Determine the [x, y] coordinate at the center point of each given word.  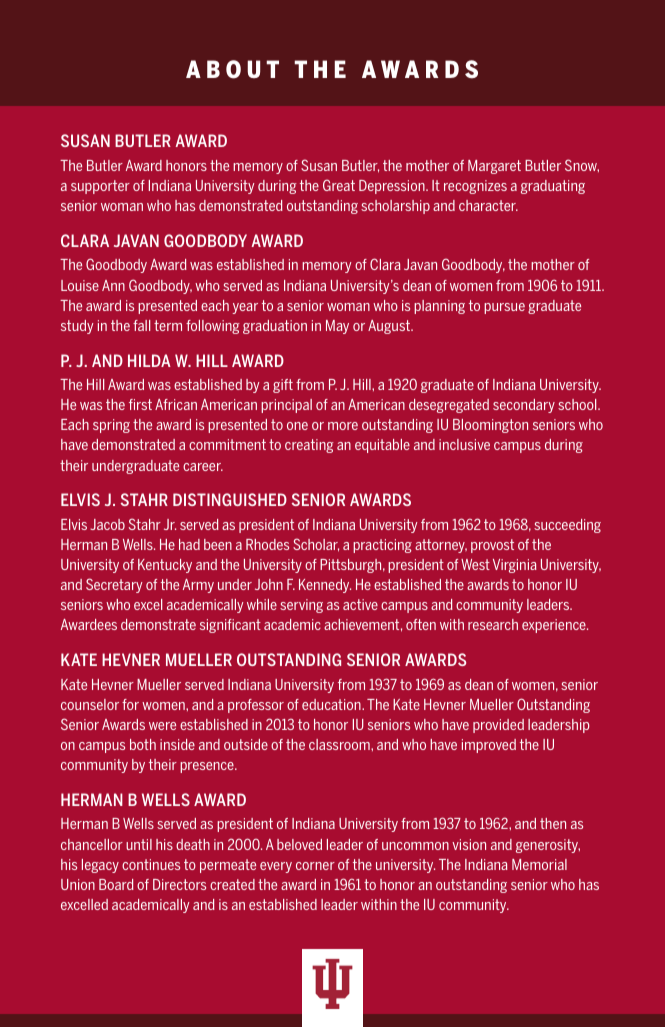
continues [151, 864]
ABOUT [232, 69]
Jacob [107, 524]
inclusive [464, 444]
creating [309, 446]
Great [339, 185]
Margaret [494, 167]
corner [315, 866]
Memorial [539, 864]
